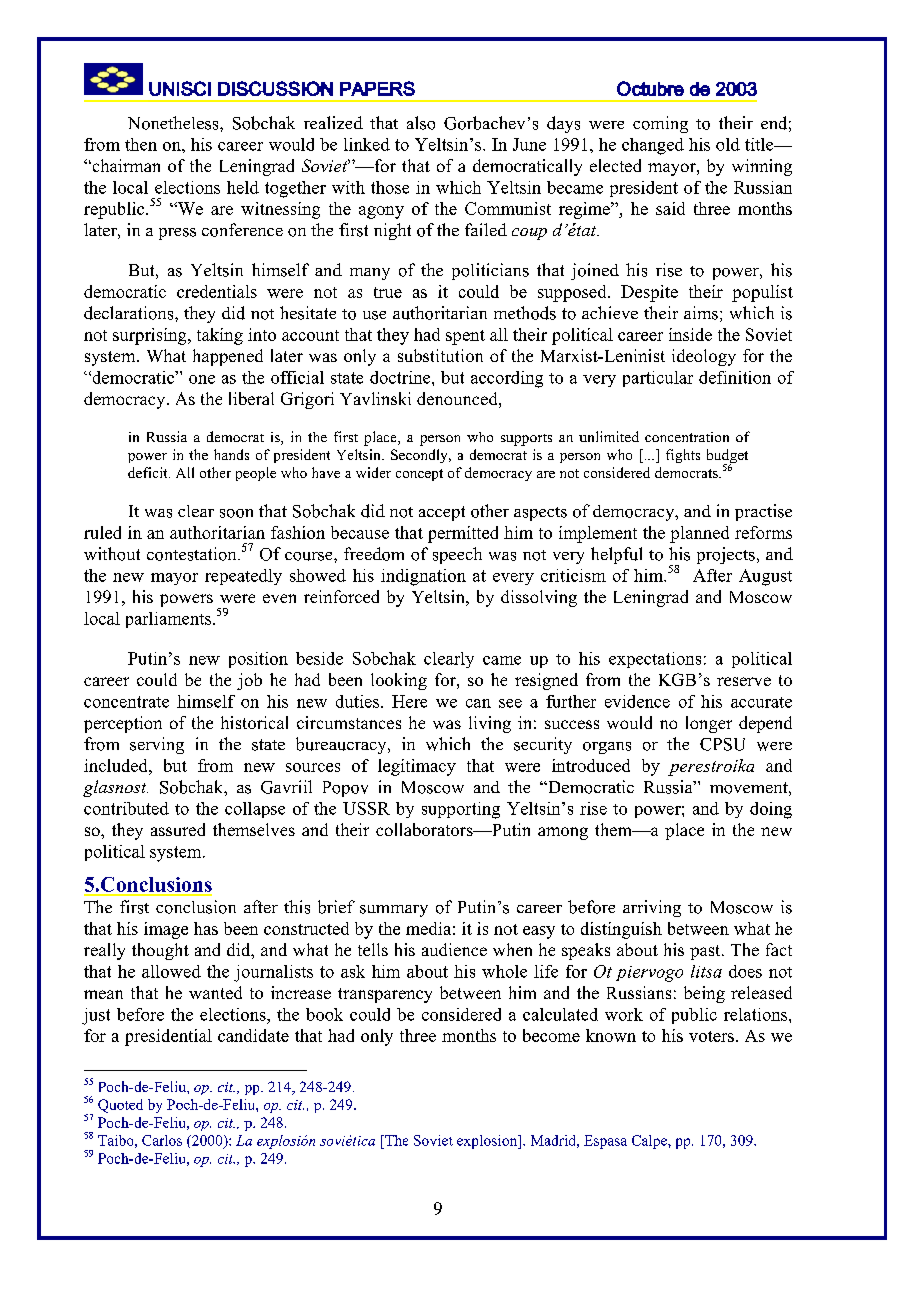  What do you see at coordinates (421, 123) in the image?
I see `also` at bounding box center [421, 123].
